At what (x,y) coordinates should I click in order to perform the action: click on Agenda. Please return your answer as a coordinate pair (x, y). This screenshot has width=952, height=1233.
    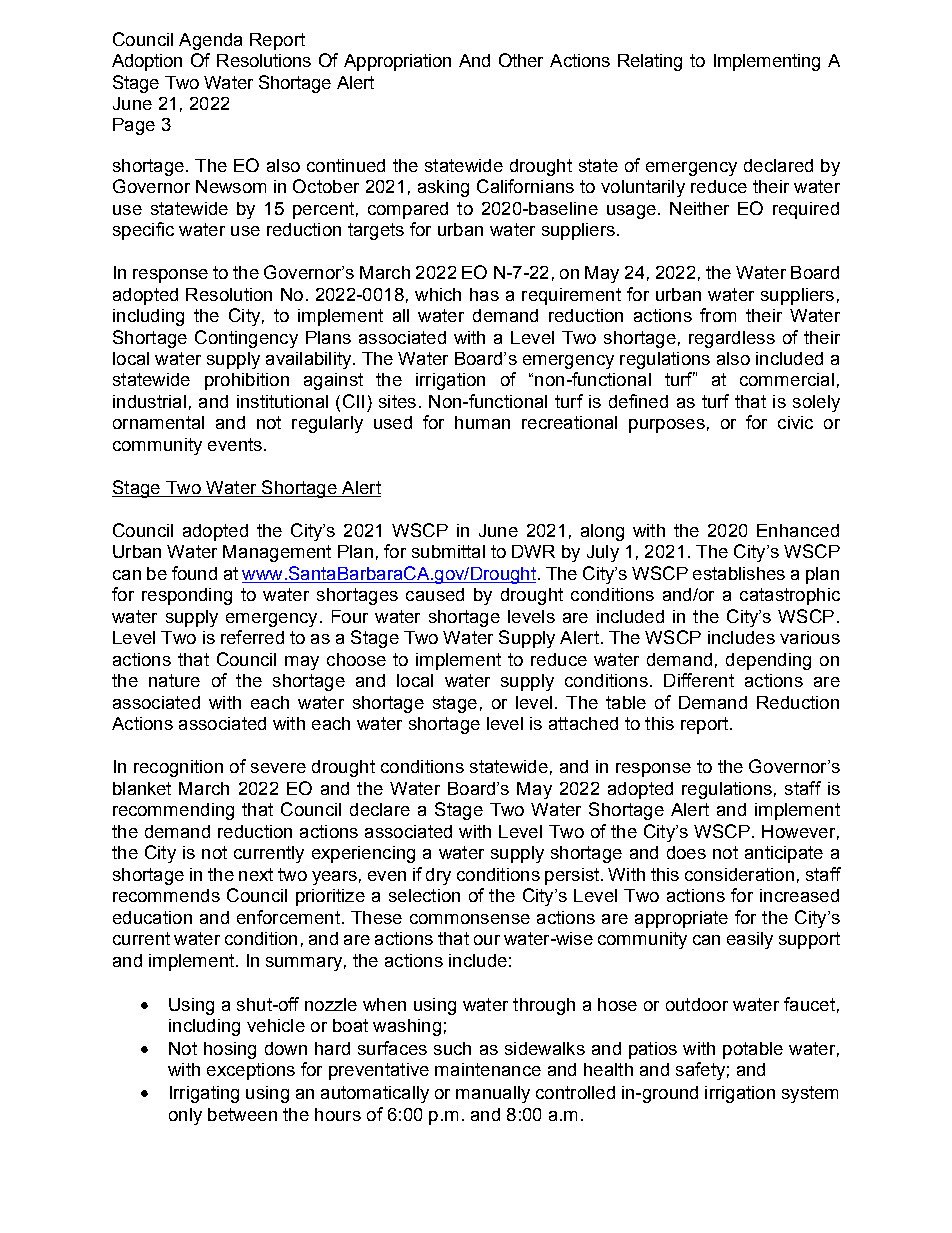
    Looking at the image, I should click on (210, 41).
